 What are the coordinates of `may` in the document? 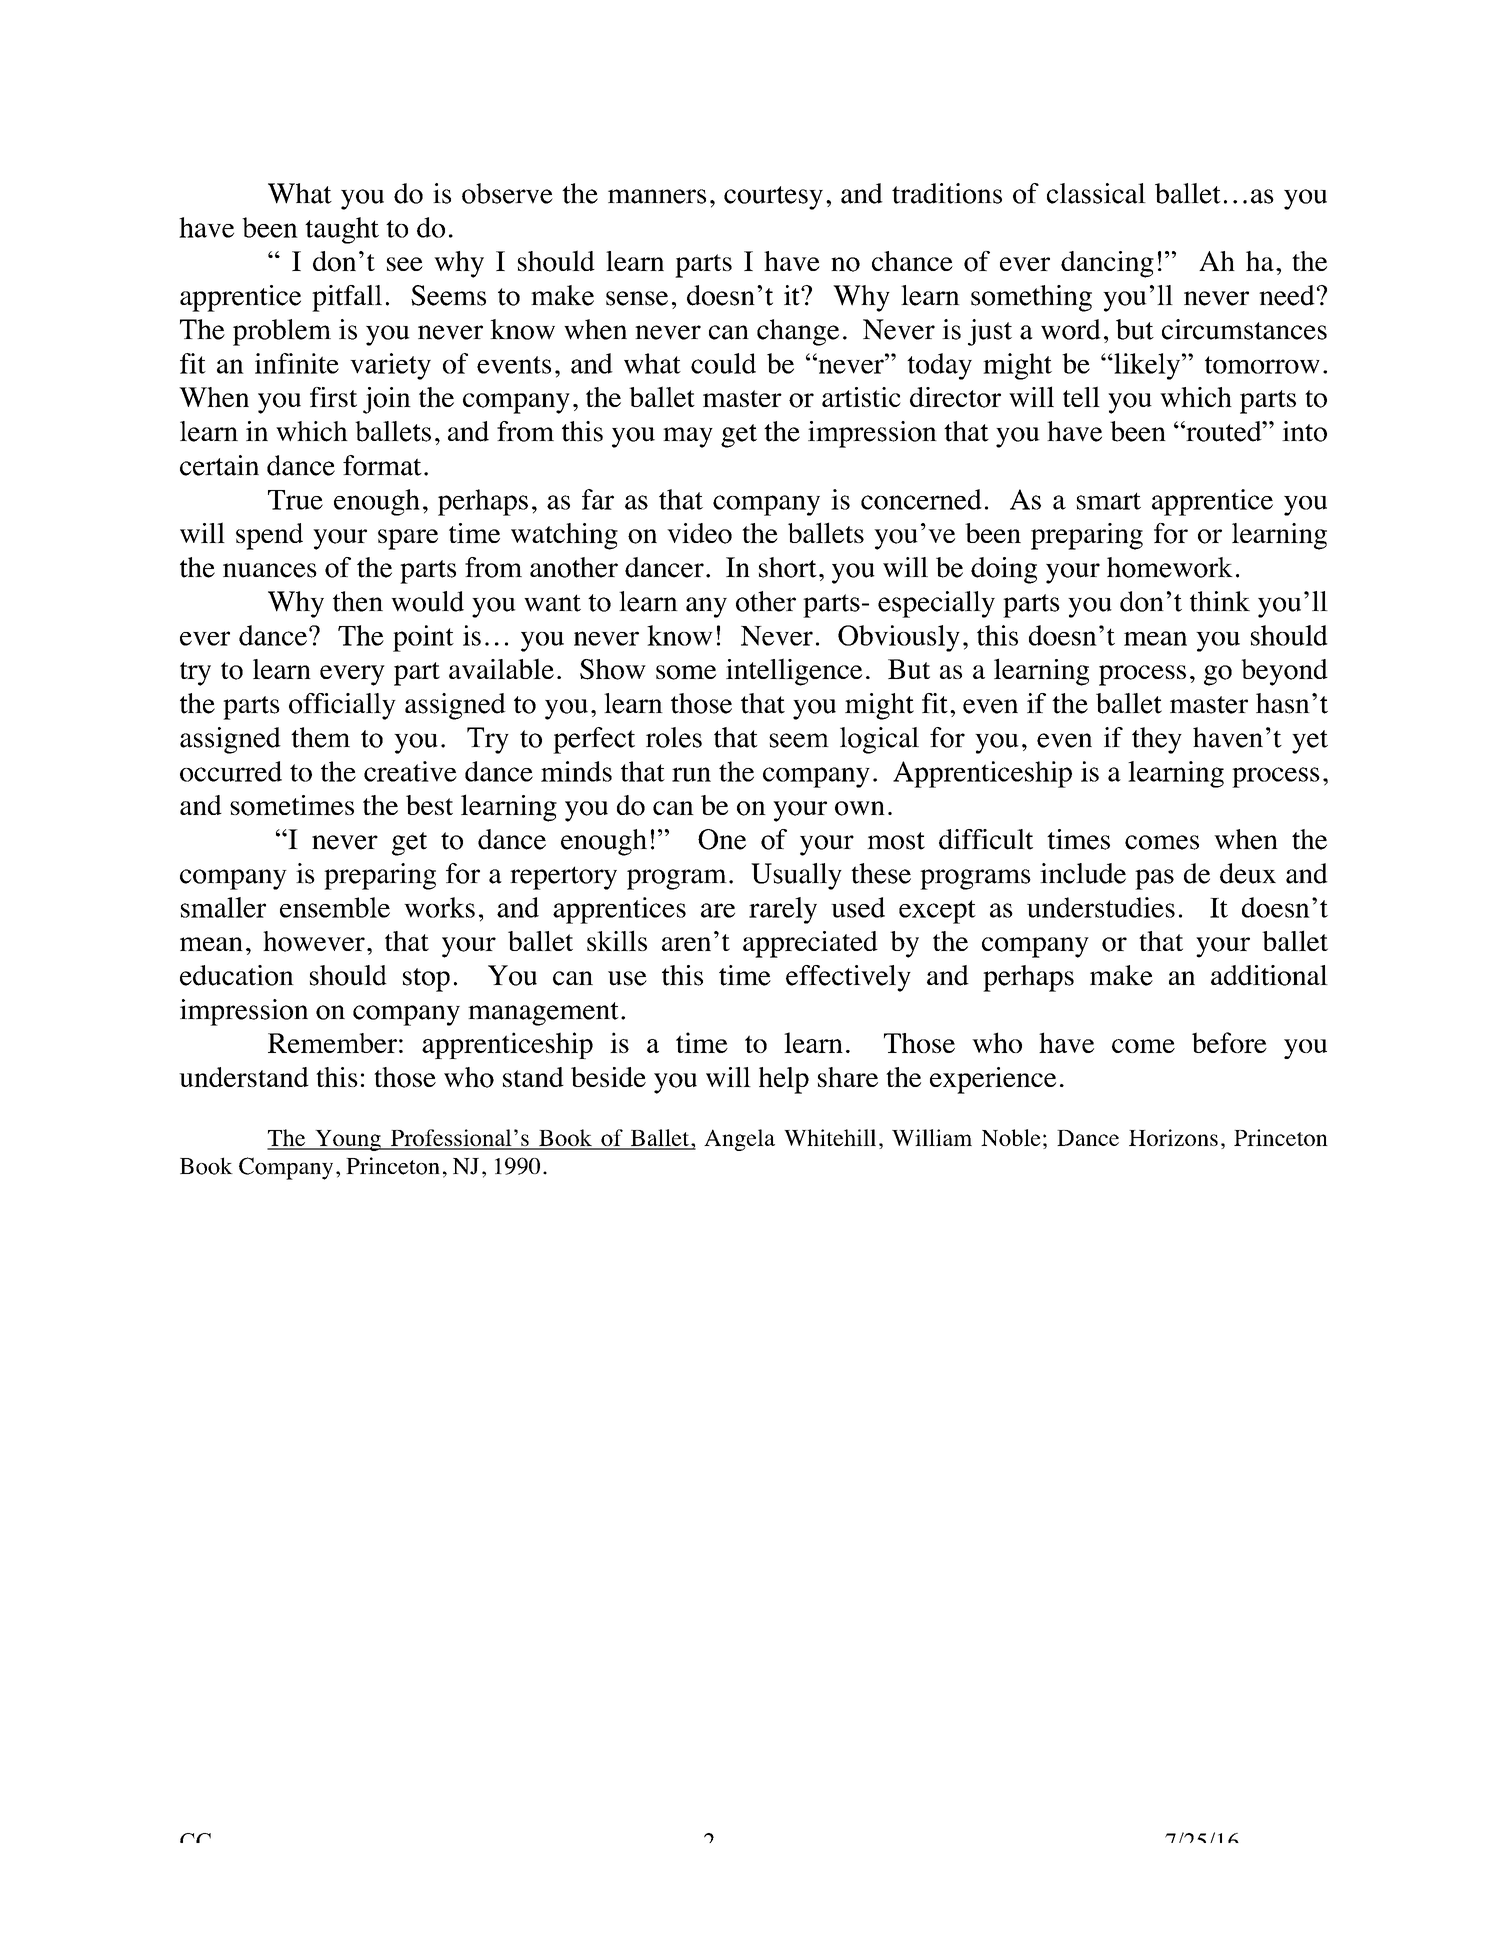 It's located at (688, 437).
